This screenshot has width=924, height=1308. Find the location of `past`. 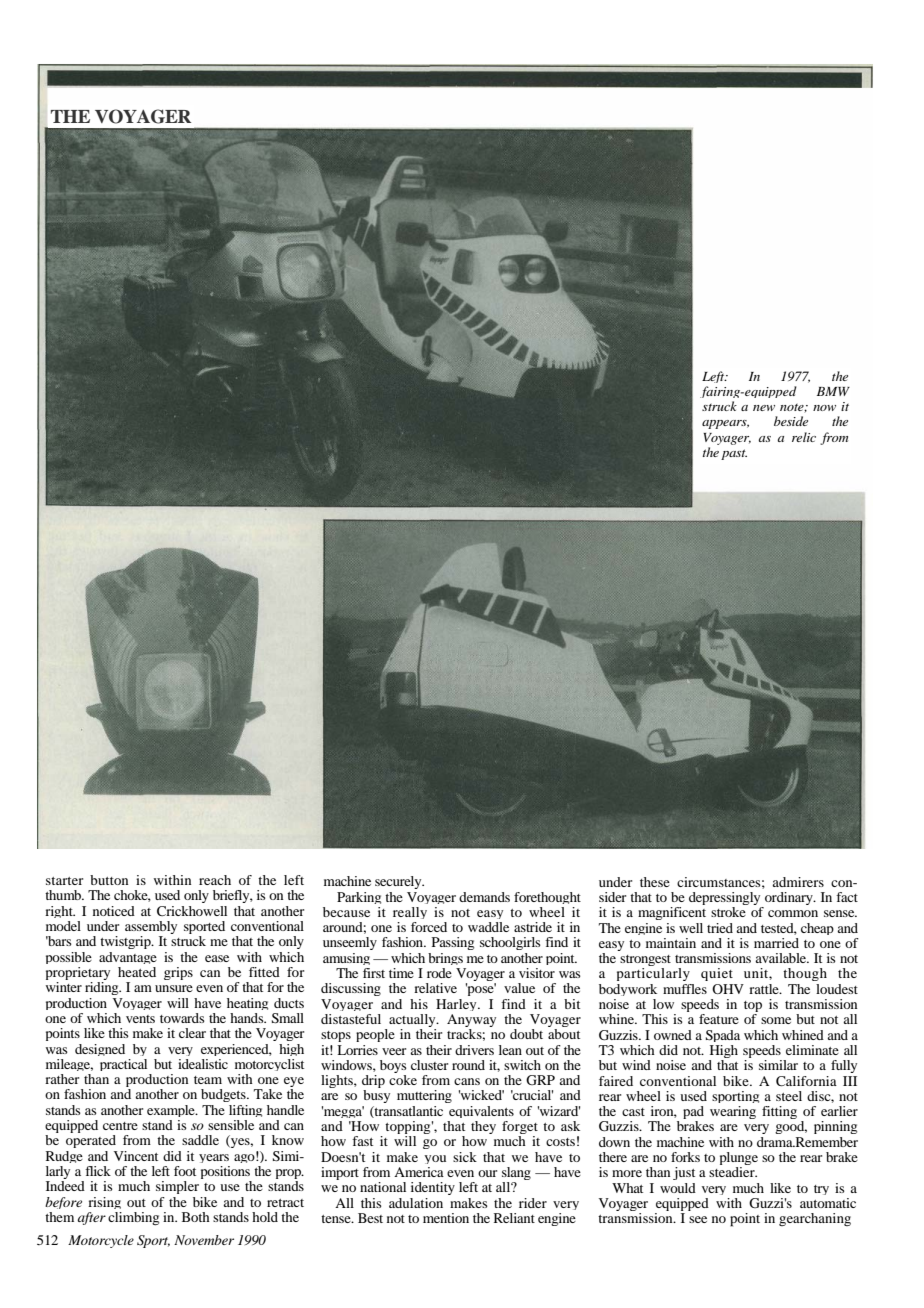

past is located at coordinates (734, 454).
